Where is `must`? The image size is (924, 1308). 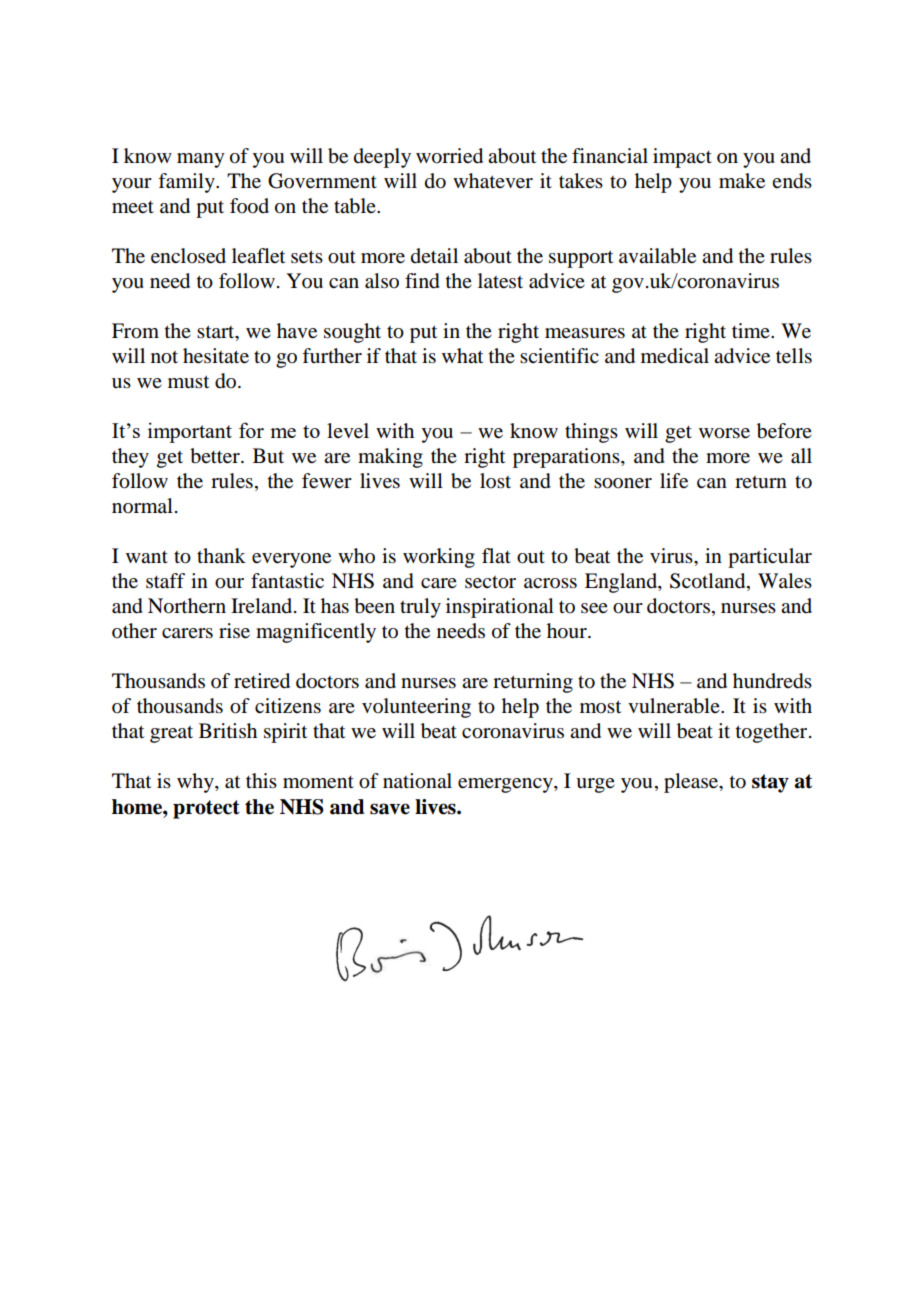 must is located at coordinates (188, 382).
